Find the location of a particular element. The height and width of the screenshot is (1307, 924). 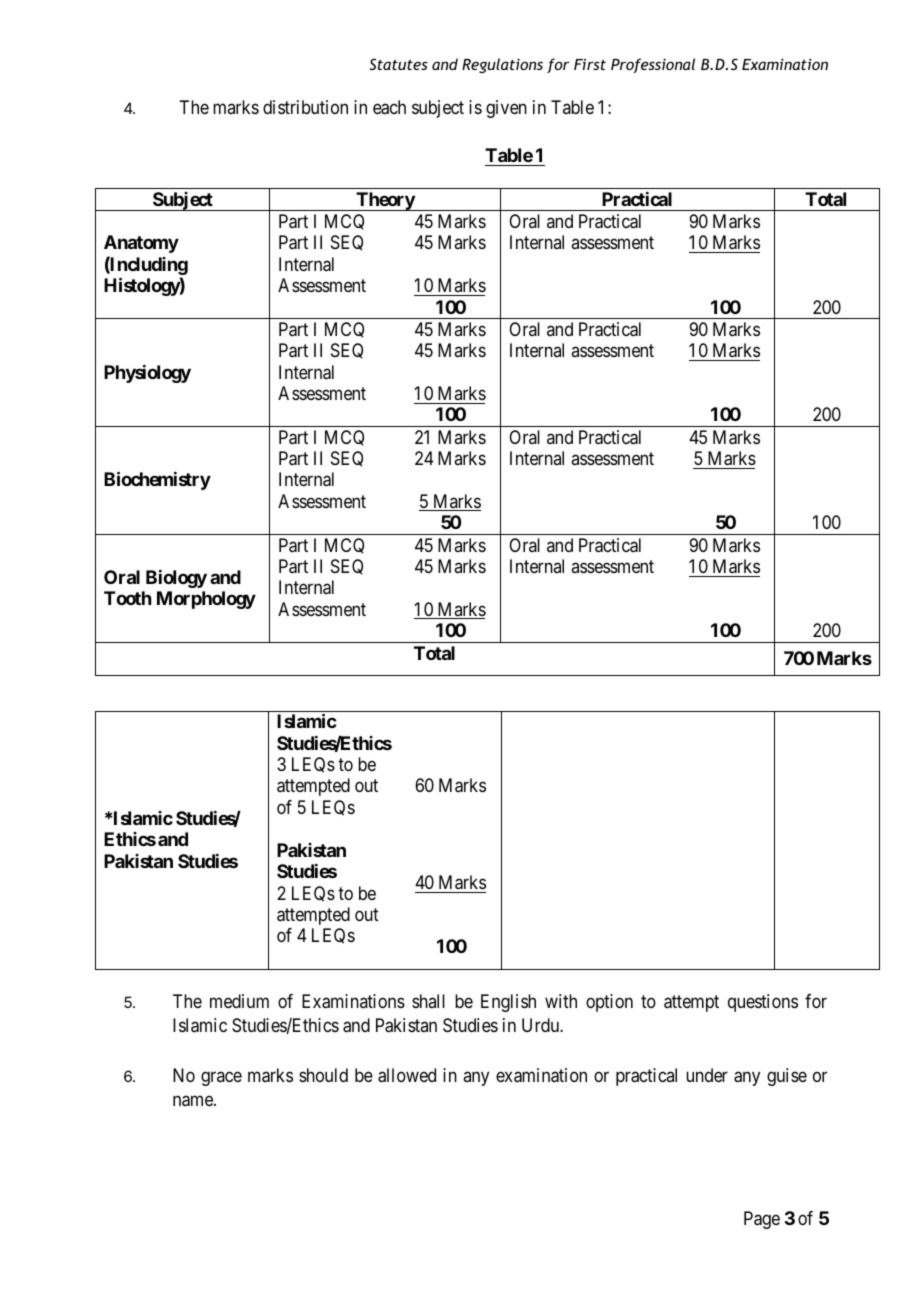

Biology is located at coordinates (176, 579).
